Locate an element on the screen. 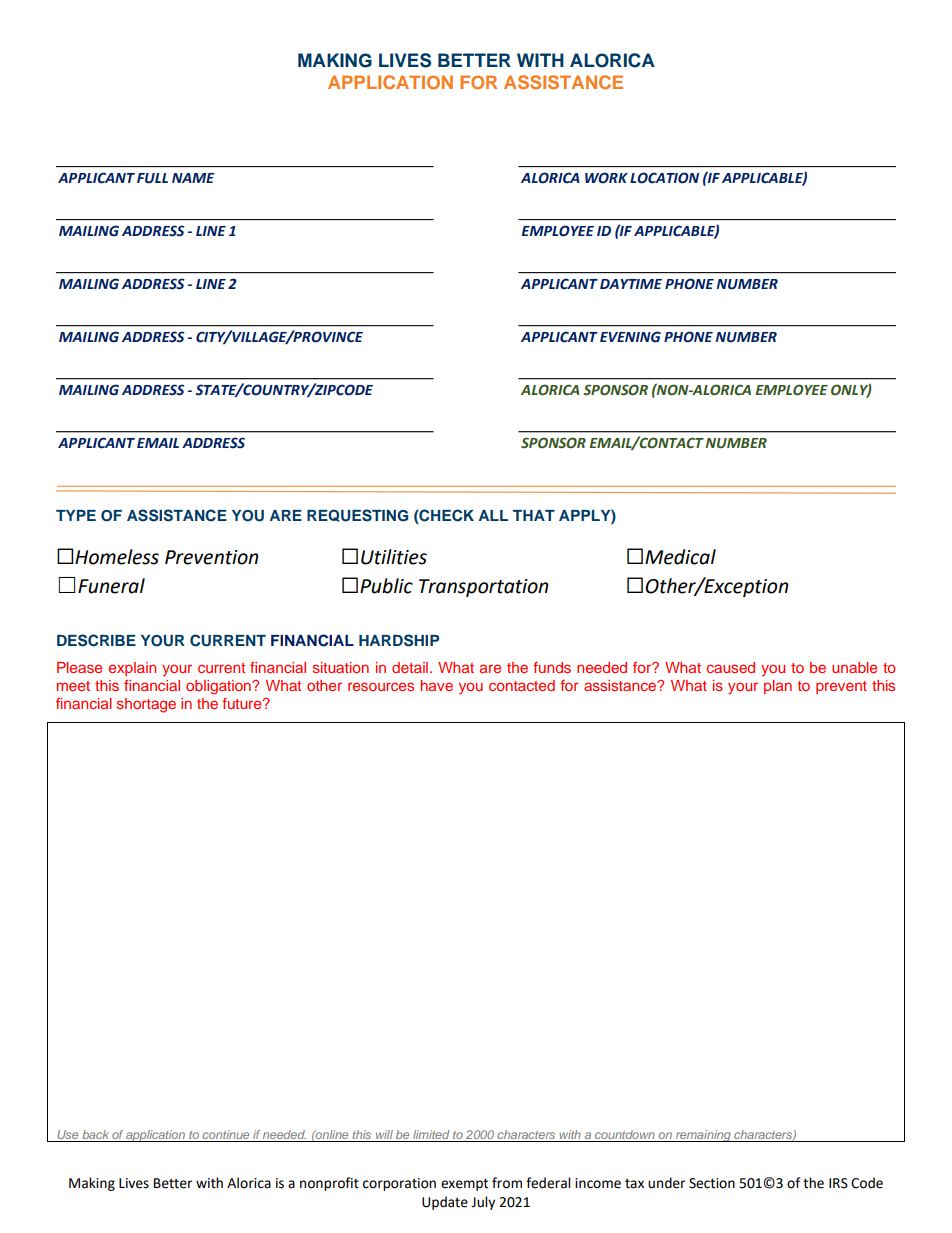 The width and height of the screenshot is (952, 1233). ALL is located at coordinates (493, 515).
